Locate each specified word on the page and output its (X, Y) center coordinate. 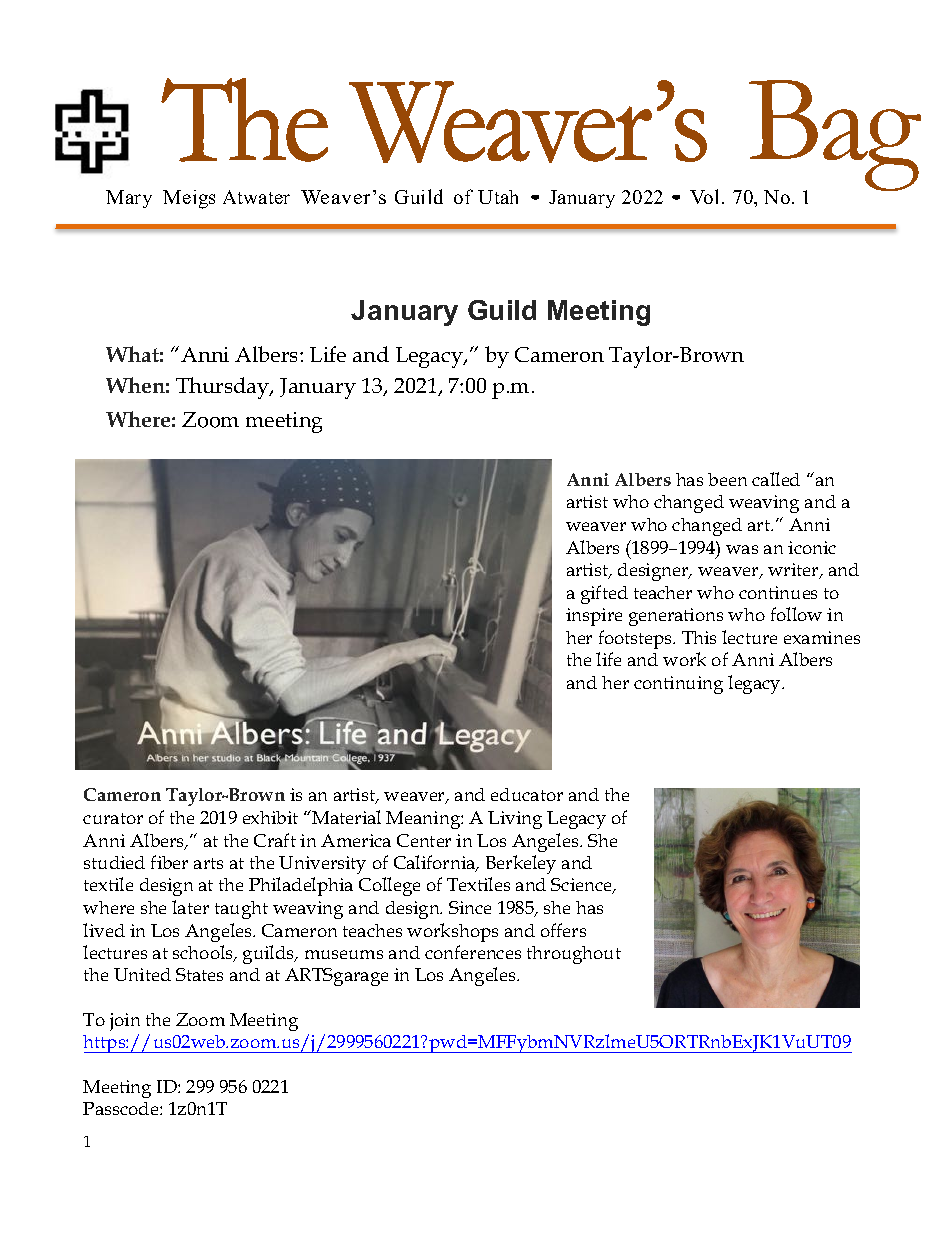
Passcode (122, 1108)
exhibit (270, 817)
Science (582, 886)
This (699, 637)
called (776, 479)
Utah (498, 197)
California (436, 863)
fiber (169, 862)
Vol (704, 196)
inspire (594, 617)
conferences (473, 952)
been (727, 479)
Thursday (224, 388)
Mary (129, 199)
